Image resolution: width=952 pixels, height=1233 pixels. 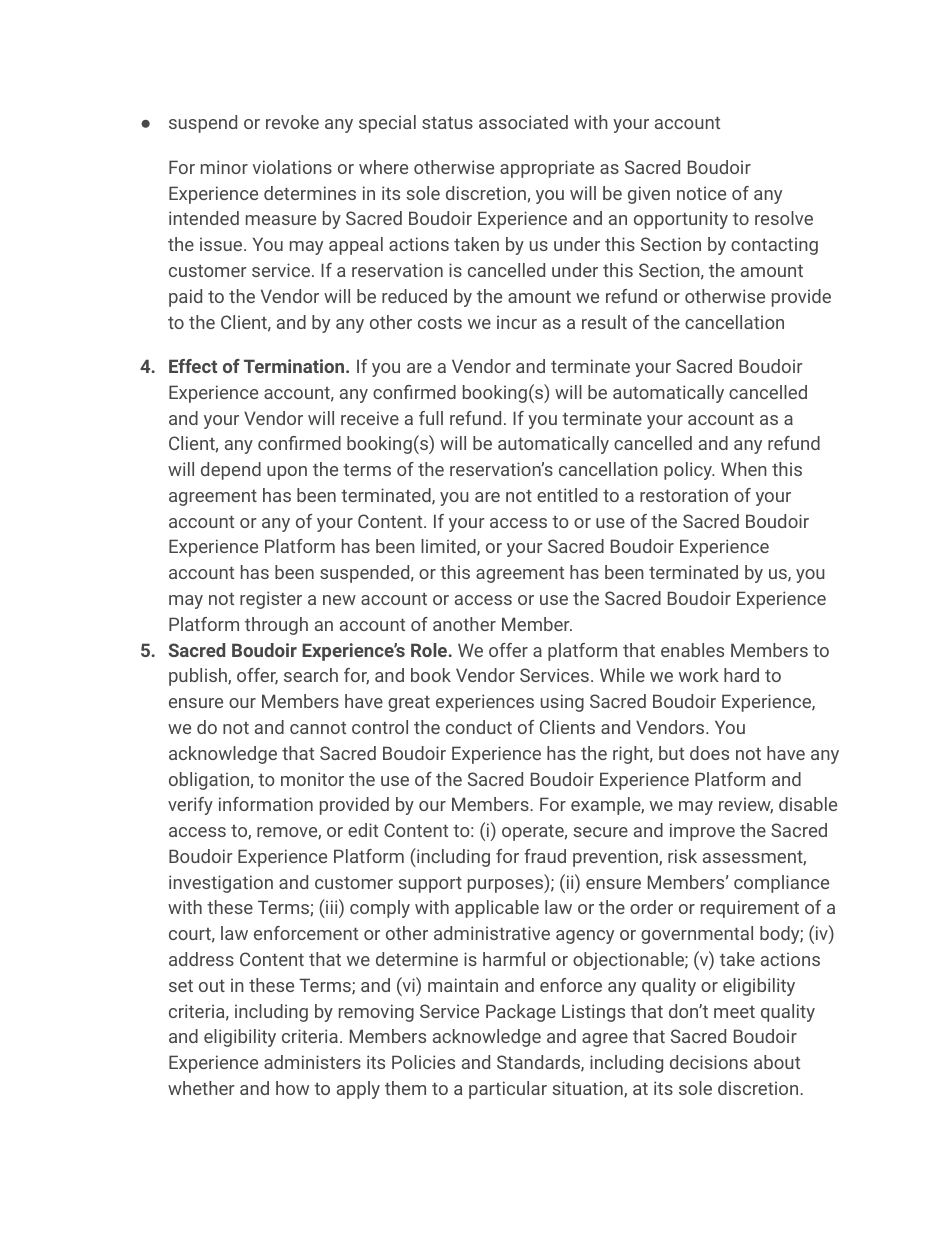 What do you see at coordinates (523, 122) in the page?
I see `associated` at bounding box center [523, 122].
